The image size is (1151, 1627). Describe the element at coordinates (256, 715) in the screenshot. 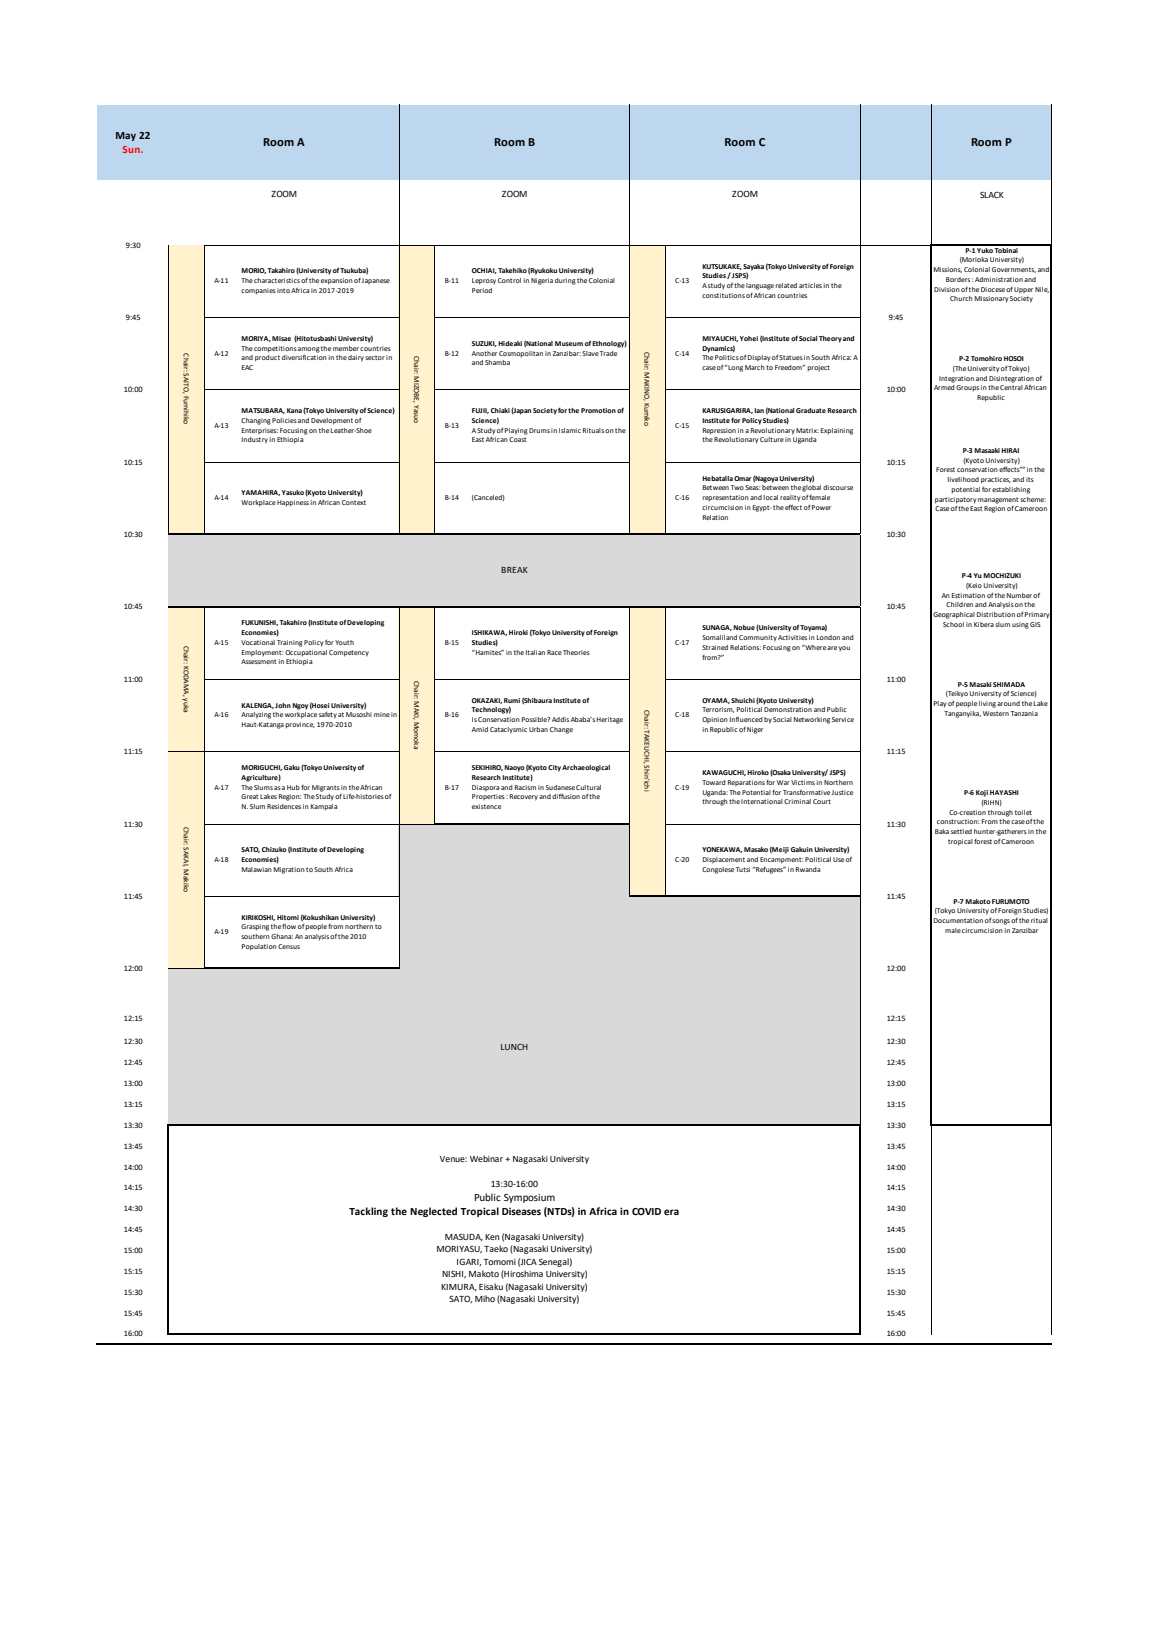

I see `Analyzing` at that location.
